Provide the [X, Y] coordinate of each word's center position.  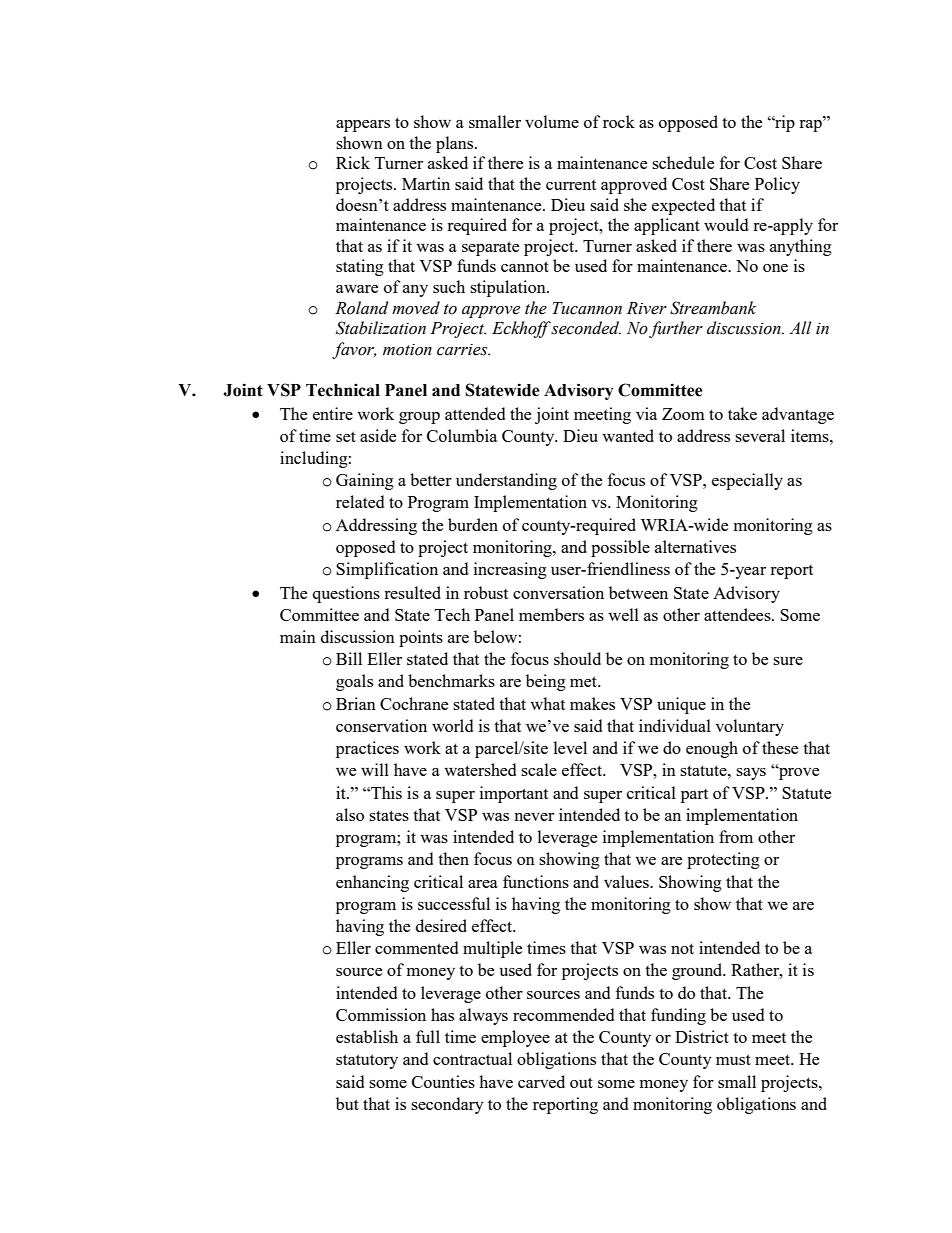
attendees [738, 614]
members [551, 614]
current [571, 185]
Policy [777, 185]
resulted [412, 592]
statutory [367, 1061]
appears [363, 126]
